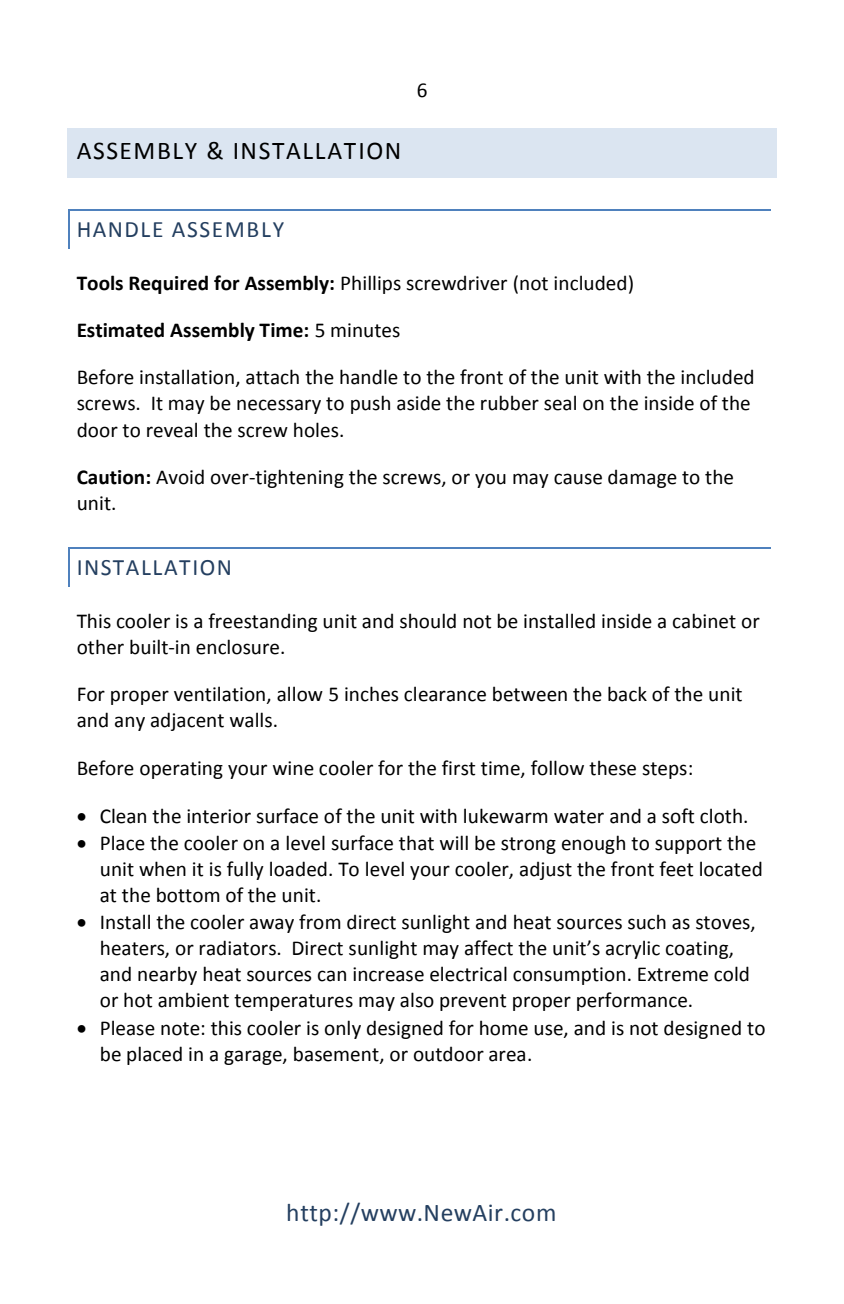  I want to click on damage, so click(642, 478).
